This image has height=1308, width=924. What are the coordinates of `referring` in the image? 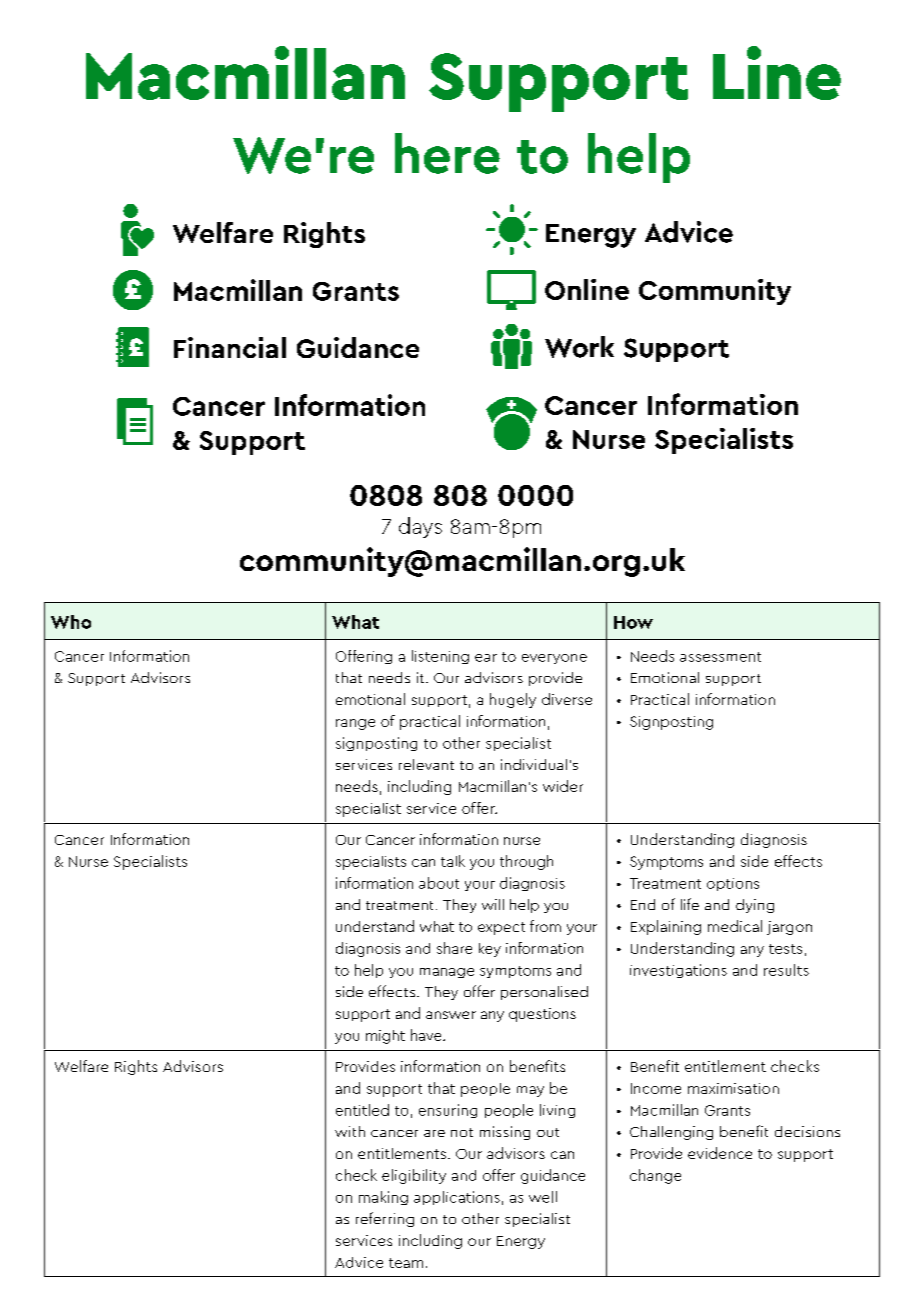 It's located at (385, 1219).
